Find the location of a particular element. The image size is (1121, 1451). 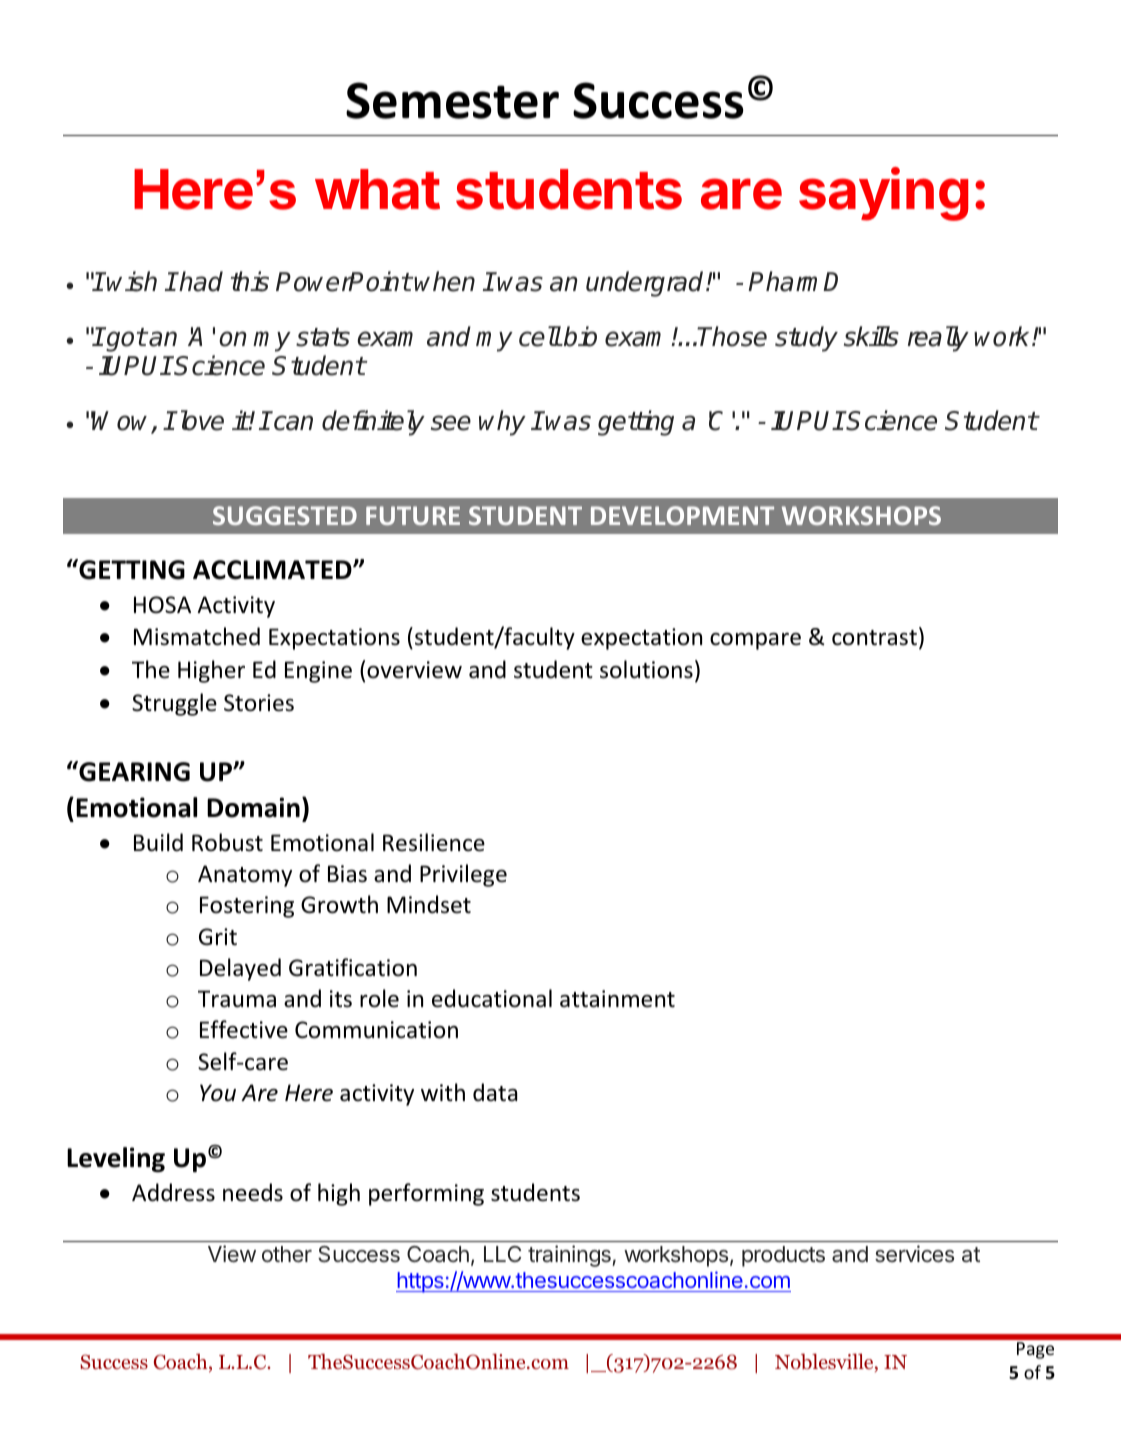

what is located at coordinates (377, 189).
